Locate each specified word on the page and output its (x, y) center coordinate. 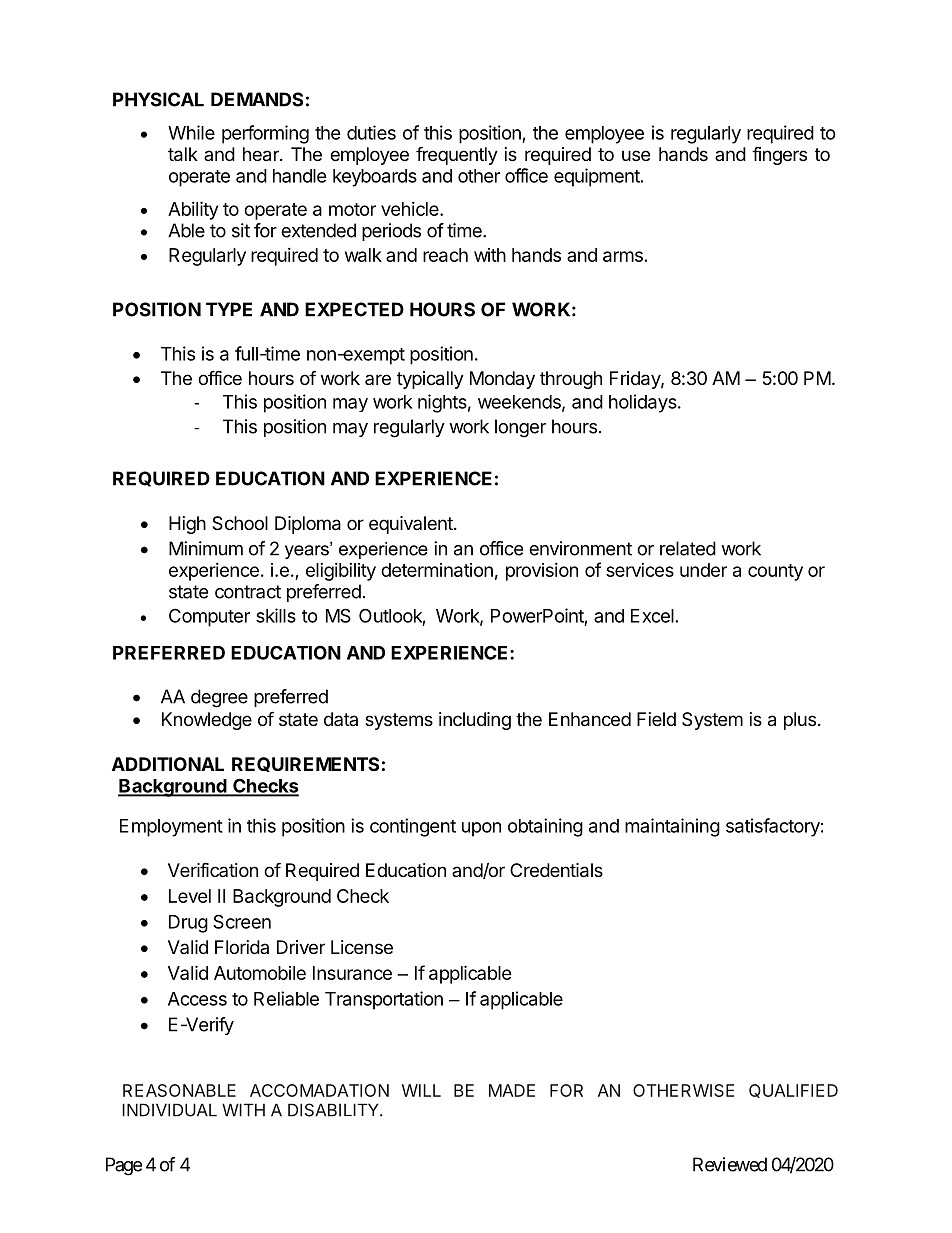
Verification (213, 869)
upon (481, 829)
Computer (209, 617)
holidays (644, 403)
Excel (652, 616)
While (191, 132)
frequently (457, 155)
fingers (779, 155)
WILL (421, 1090)
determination (437, 570)
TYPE (229, 309)
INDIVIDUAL (169, 1110)
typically (430, 380)
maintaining (672, 827)
